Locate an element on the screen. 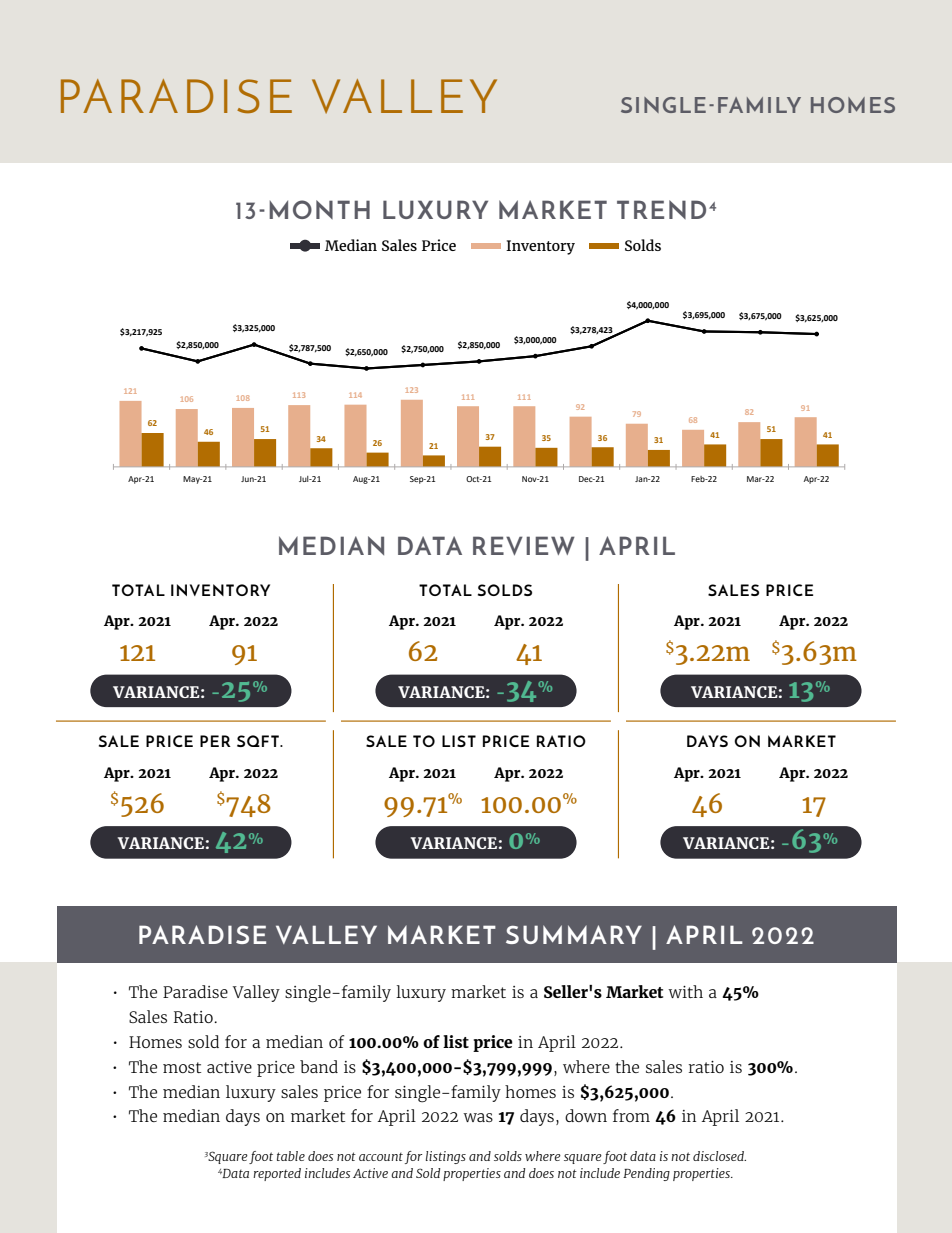 This screenshot has height=1233, width=952. from is located at coordinates (631, 1115).
